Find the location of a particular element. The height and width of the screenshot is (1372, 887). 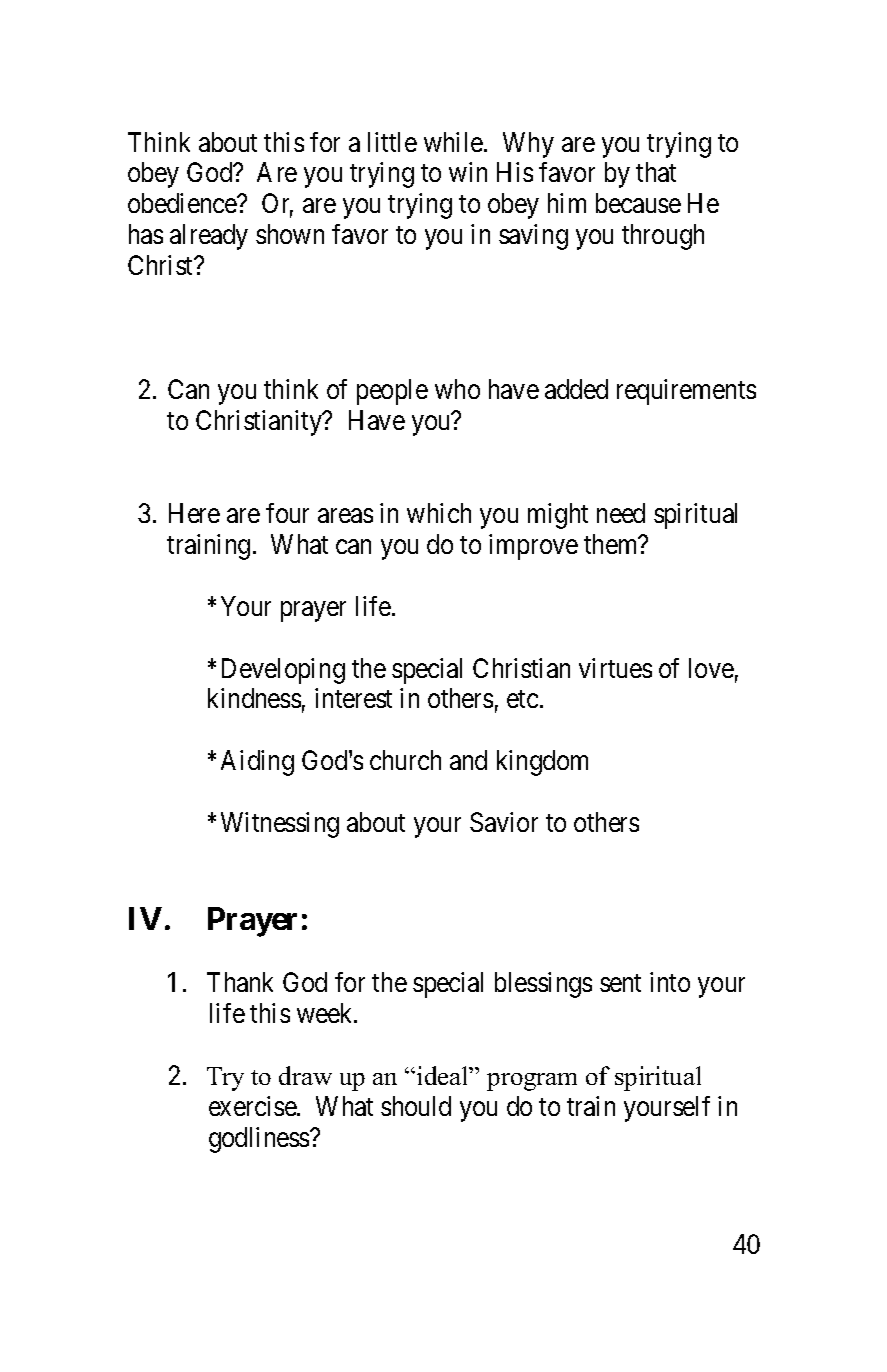

that is located at coordinates (656, 172).
